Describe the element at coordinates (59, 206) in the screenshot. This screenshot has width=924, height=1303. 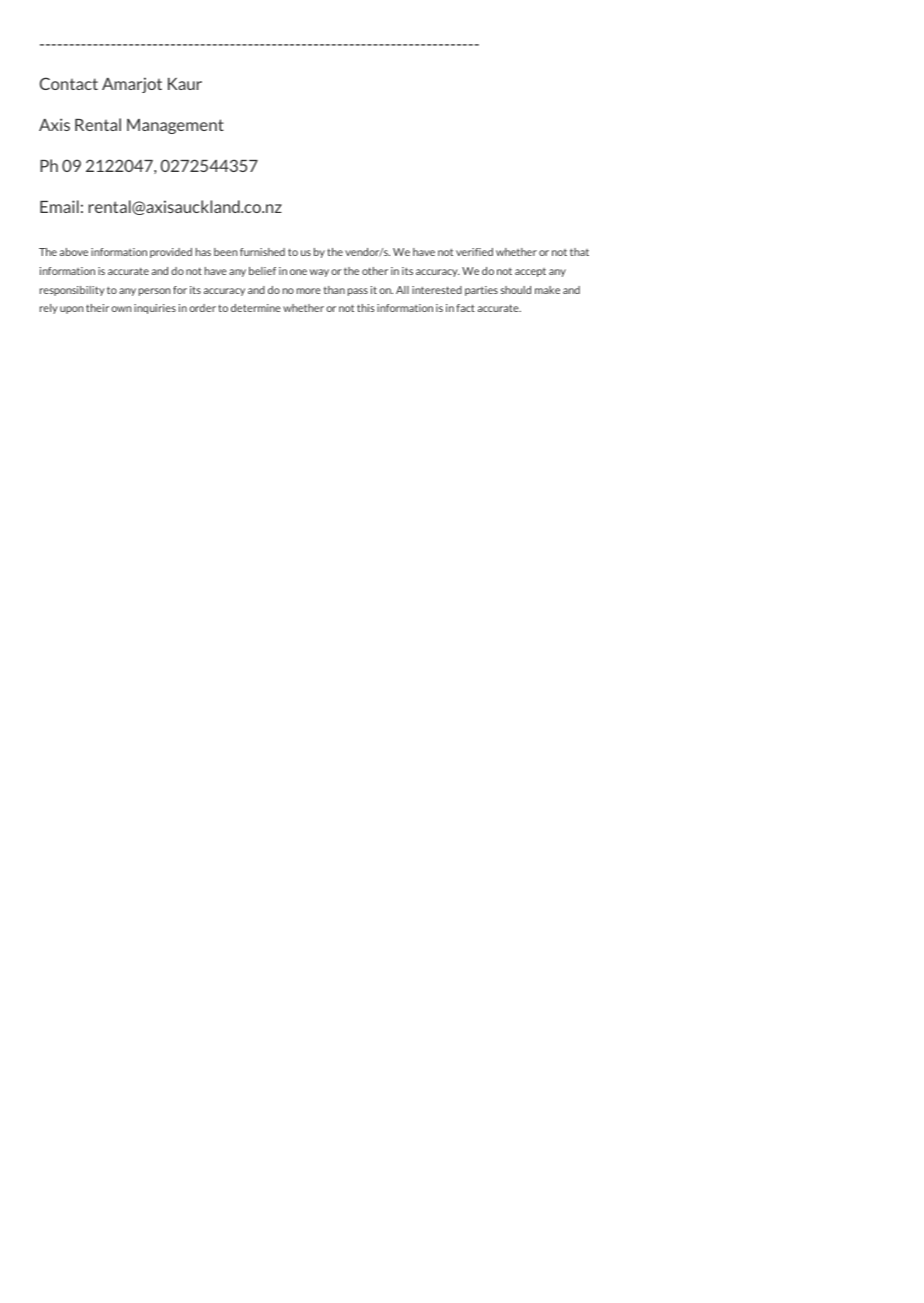
I see `Email` at that location.
